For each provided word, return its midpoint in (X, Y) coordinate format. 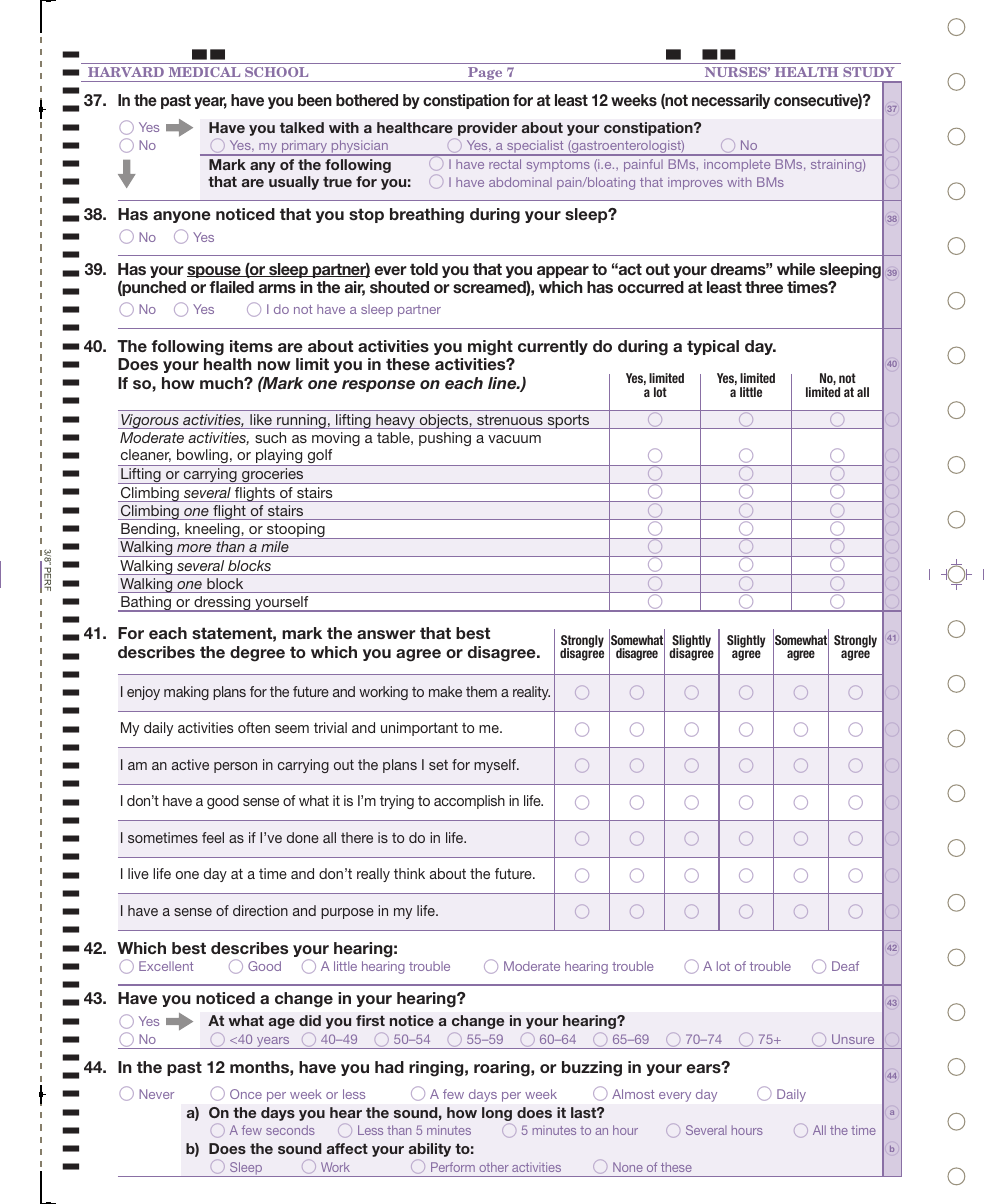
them (481, 691)
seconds (290, 1130)
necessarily (731, 101)
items (251, 346)
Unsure (853, 1039)
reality (531, 693)
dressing (222, 604)
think (409, 873)
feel (213, 837)
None (628, 1167)
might (490, 348)
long (497, 1114)
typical (713, 347)
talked (302, 127)
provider (487, 129)
